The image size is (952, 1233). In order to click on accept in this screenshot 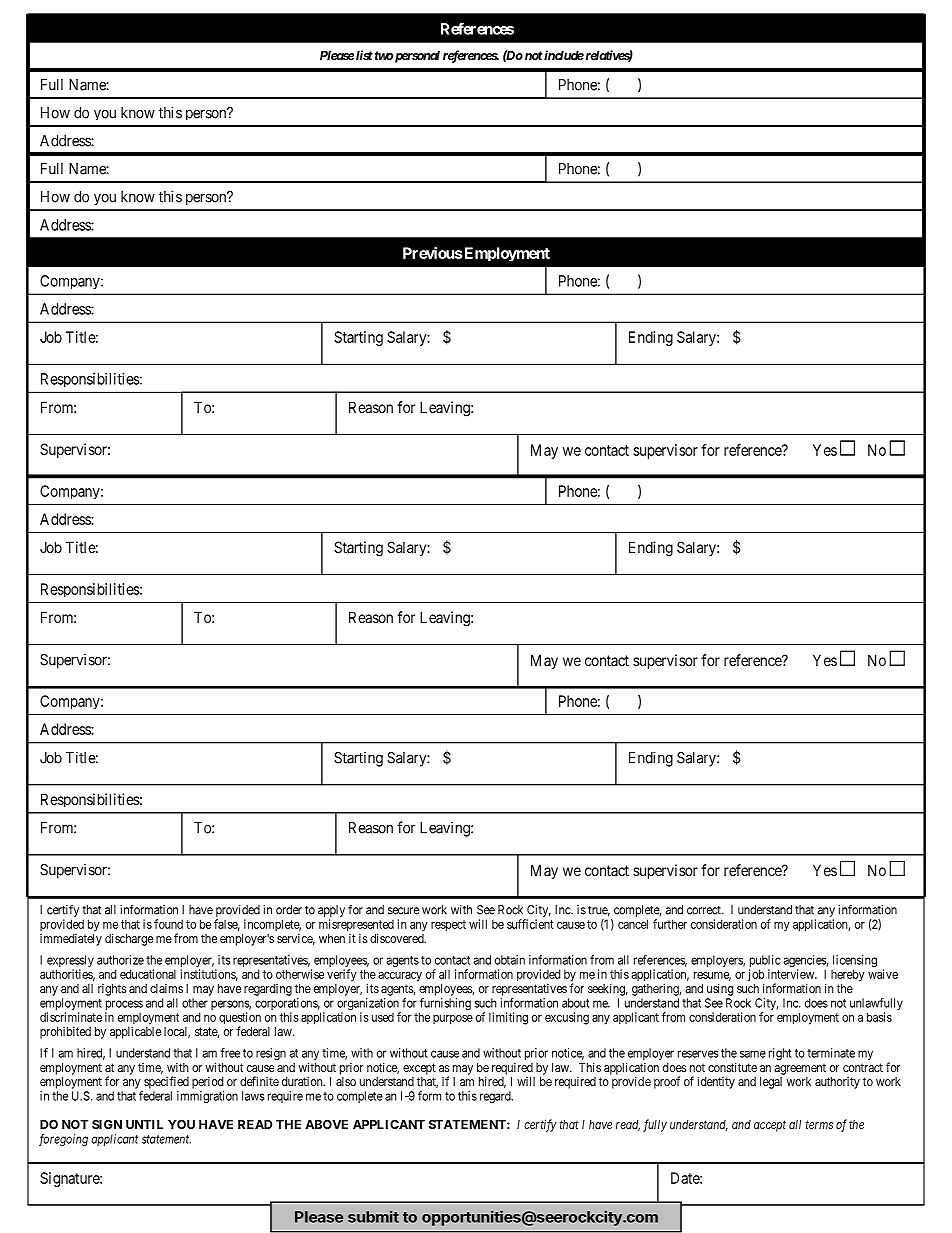, I will do `click(770, 1126)`.
